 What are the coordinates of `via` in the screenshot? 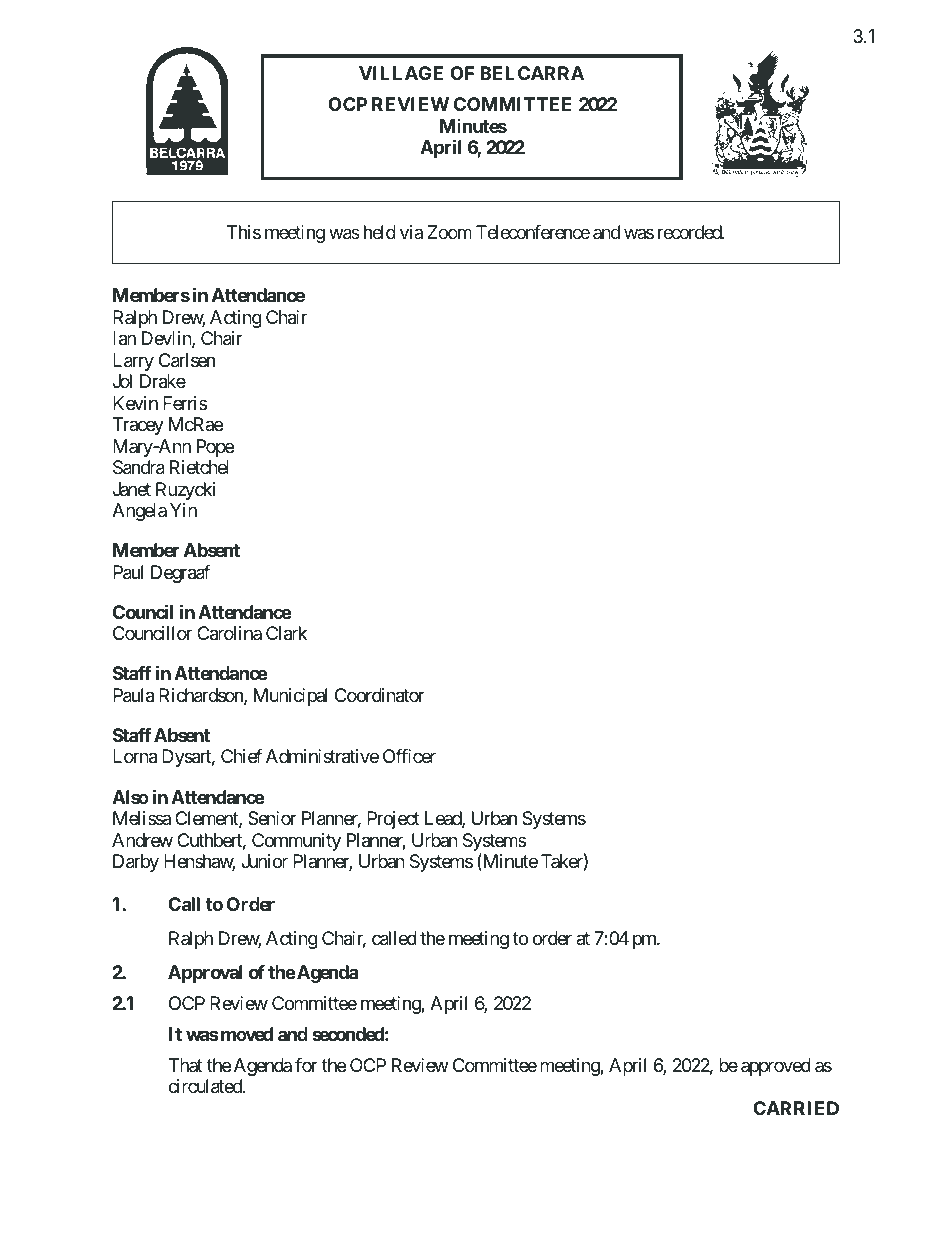 It's located at (411, 232).
